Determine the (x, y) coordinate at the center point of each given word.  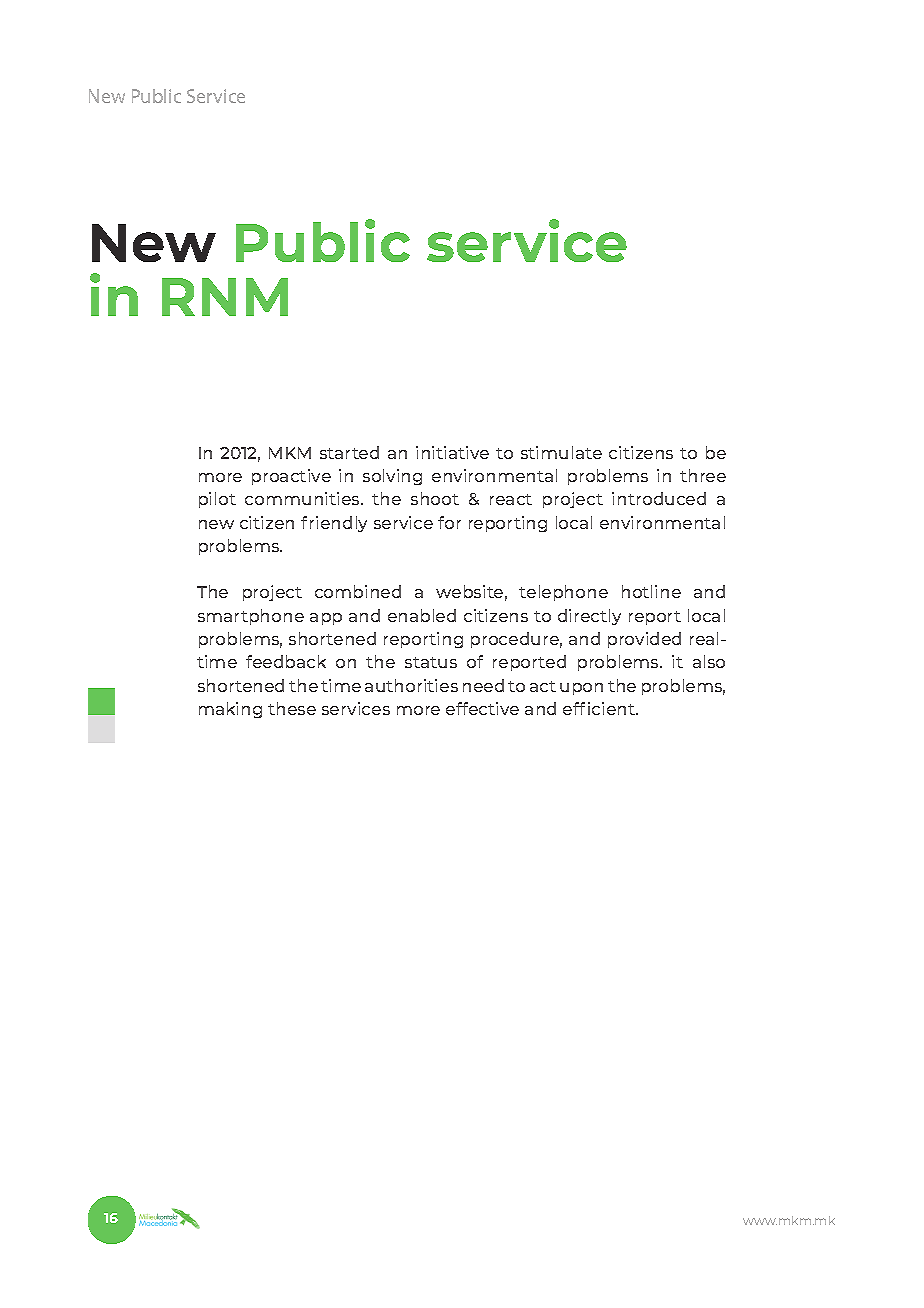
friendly (334, 524)
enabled (422, 615)
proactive (291, 477)
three (703, 475)
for (449, 522)
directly (589, 617)
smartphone (251, 617)
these (292, 708)
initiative (452, 452)
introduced (659, 498)
